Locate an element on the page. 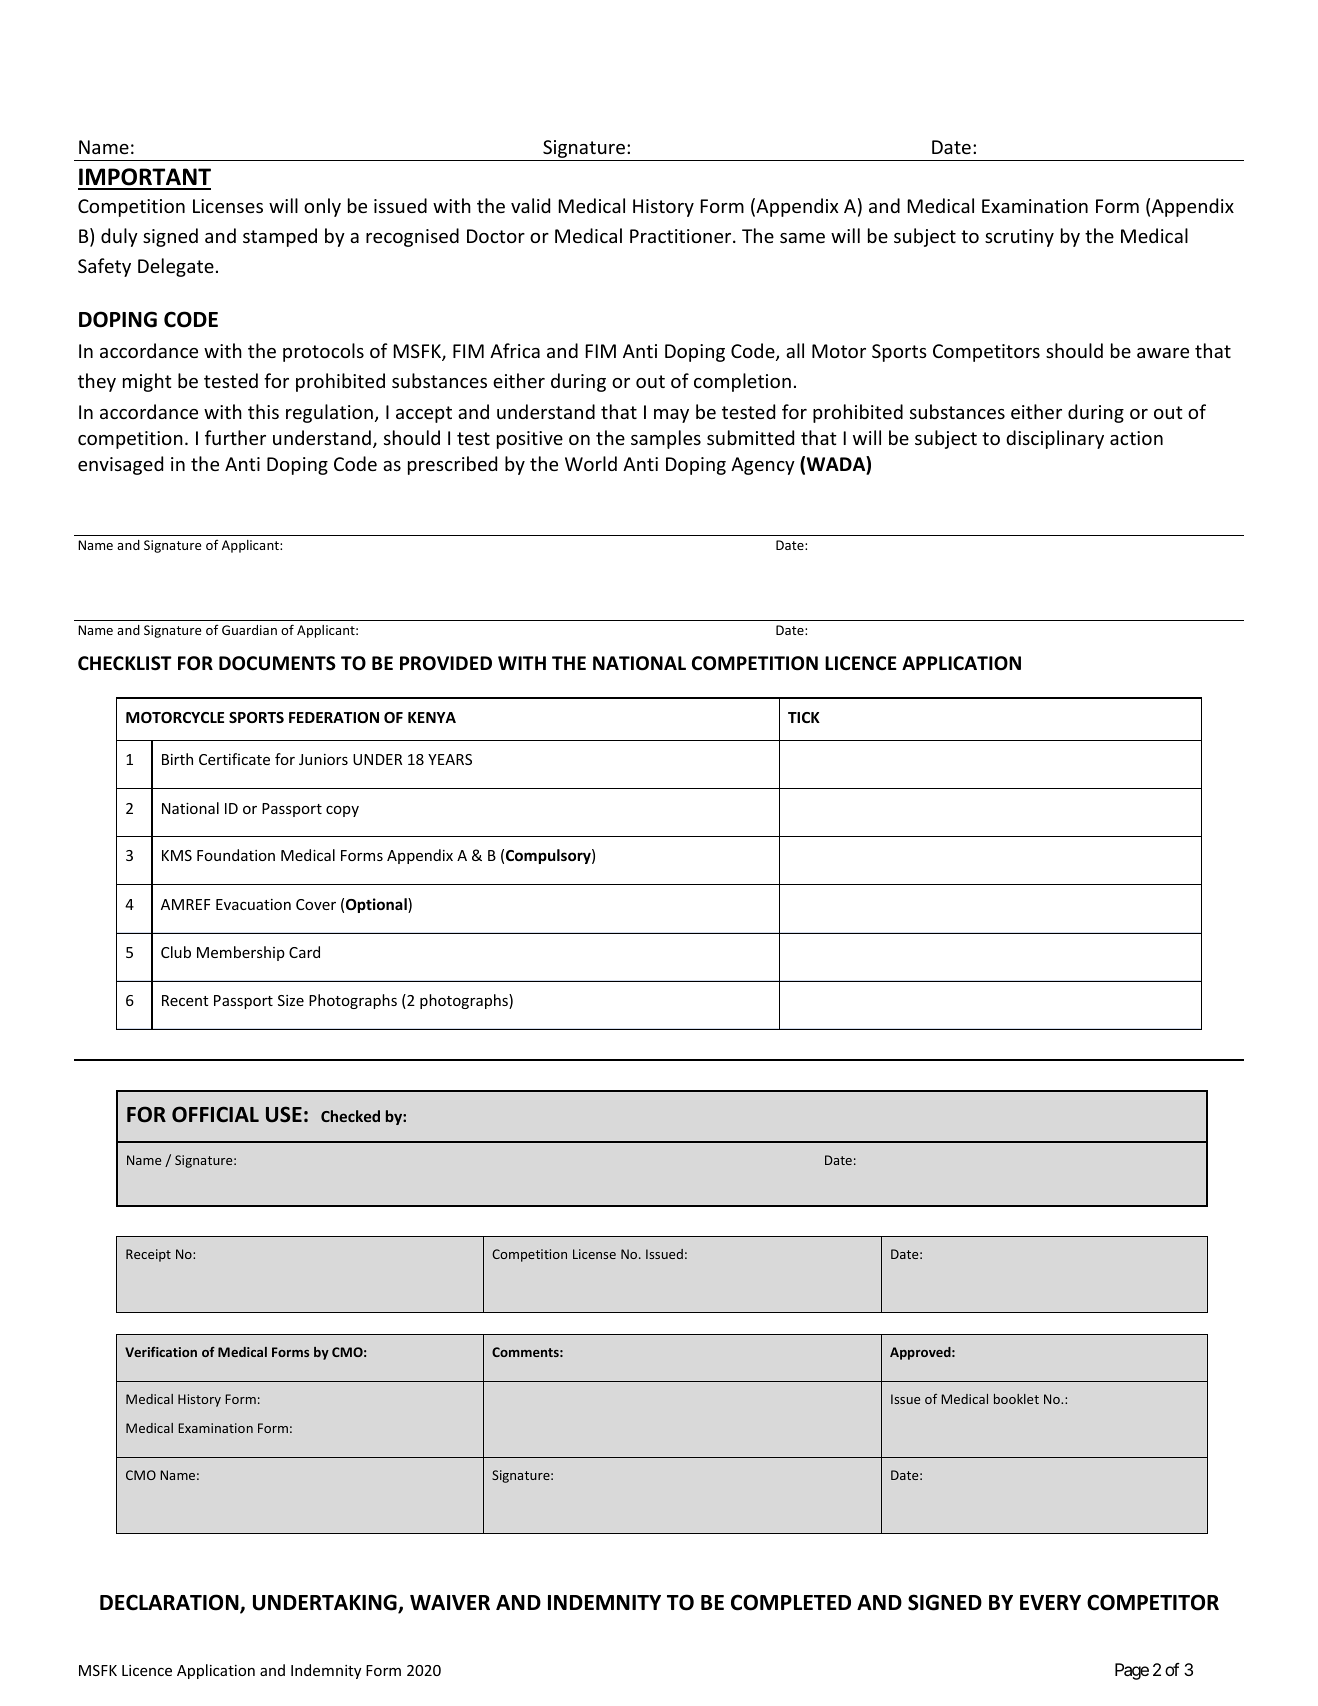 This image has height=1706, width=1318. Delegate is located at coordinates (176, 267).
